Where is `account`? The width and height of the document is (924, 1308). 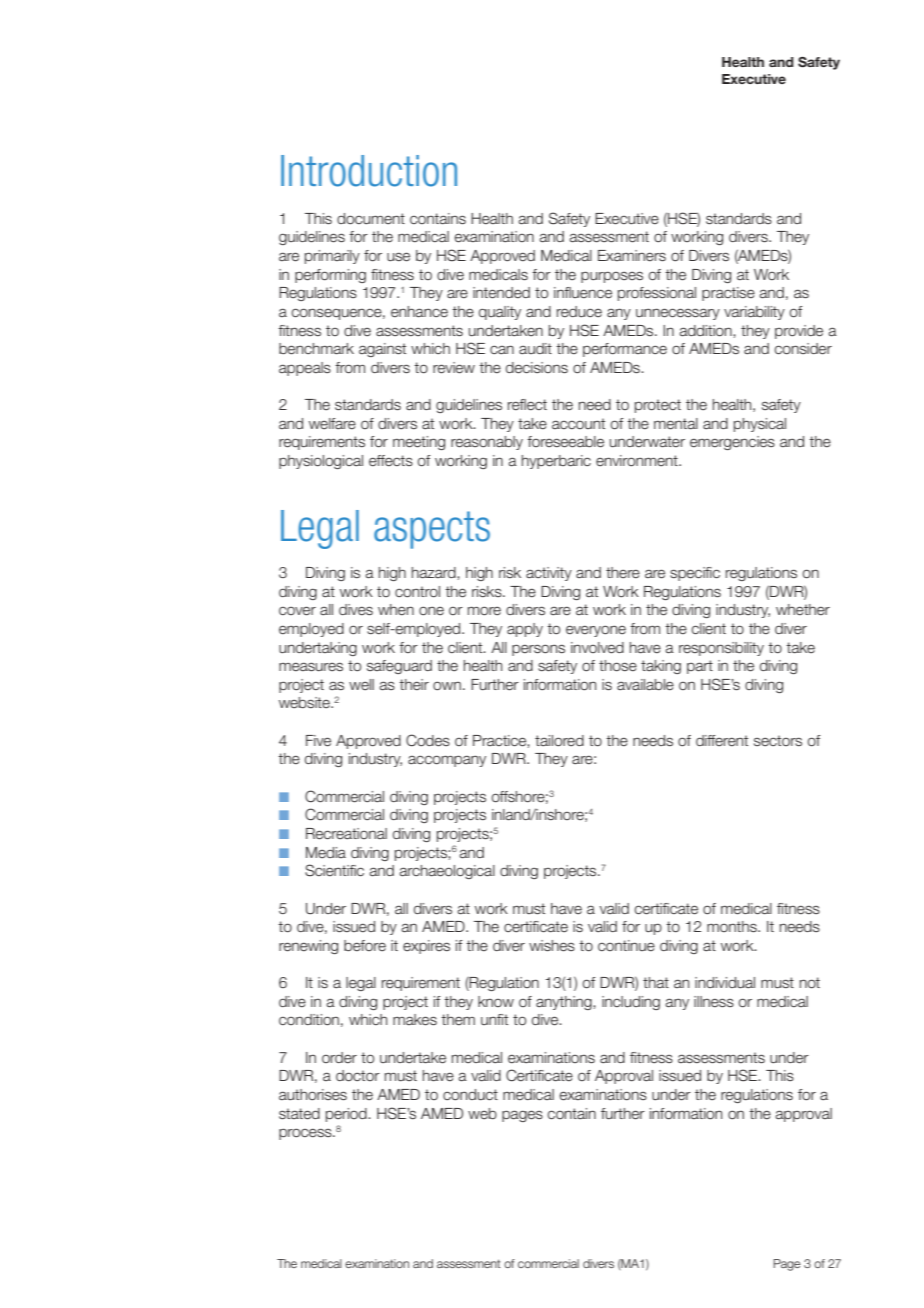
account is located at coordinates (578, 423).
